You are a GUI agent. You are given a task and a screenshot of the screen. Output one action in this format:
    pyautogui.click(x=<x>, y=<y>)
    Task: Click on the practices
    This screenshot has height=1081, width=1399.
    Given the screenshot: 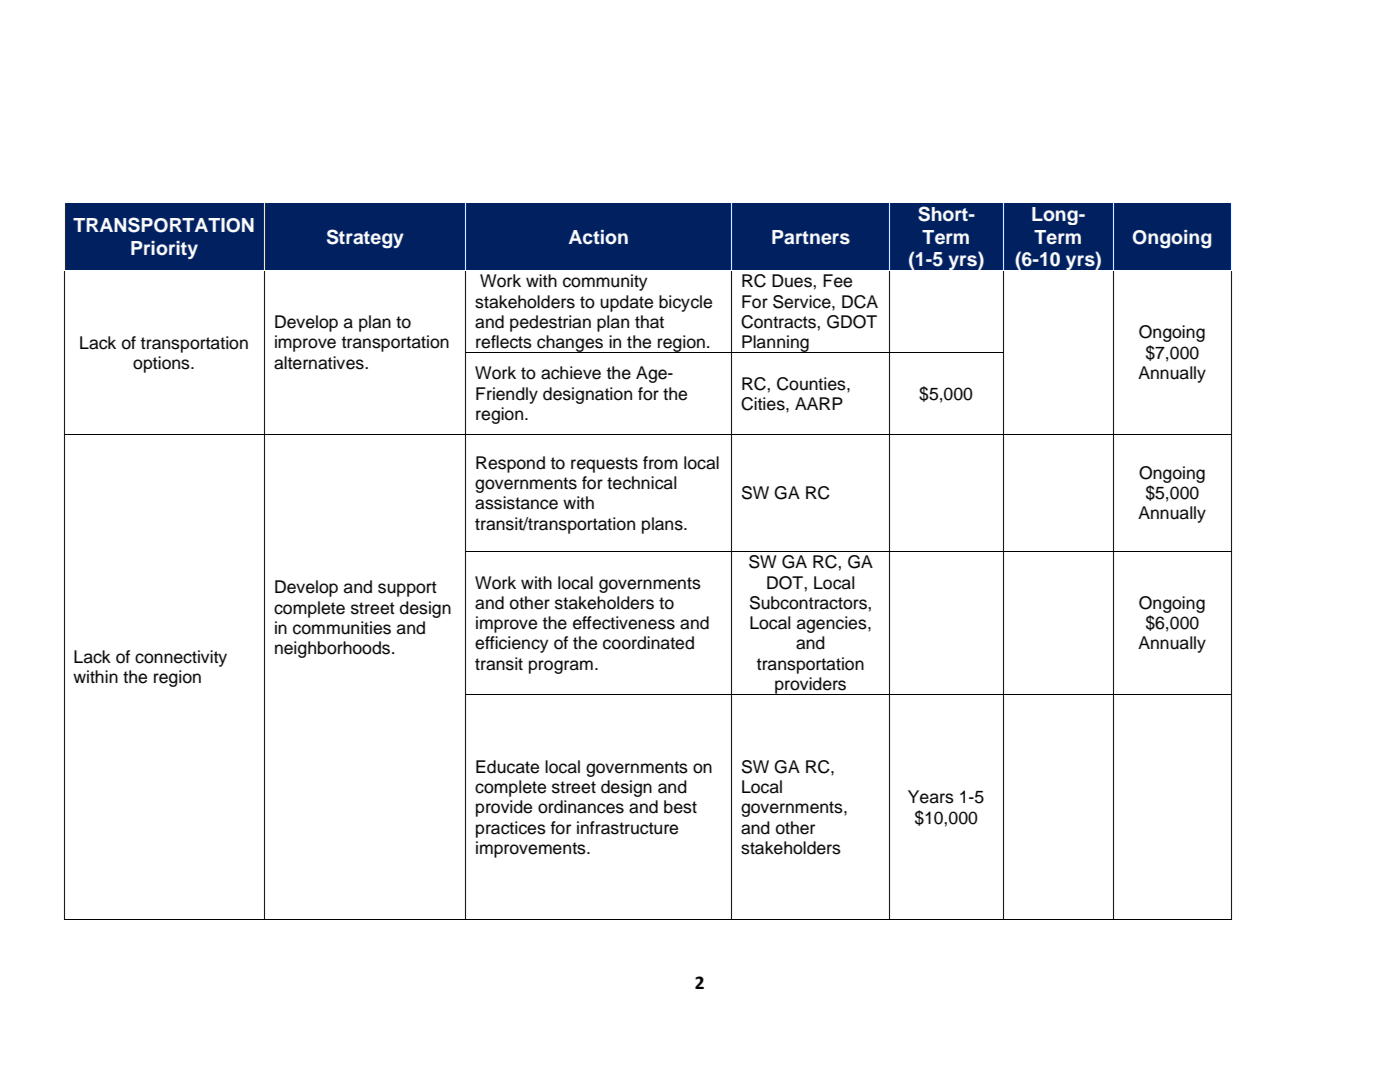 What is the action you would take?
    pyautogui.click(x=511, y=829)
